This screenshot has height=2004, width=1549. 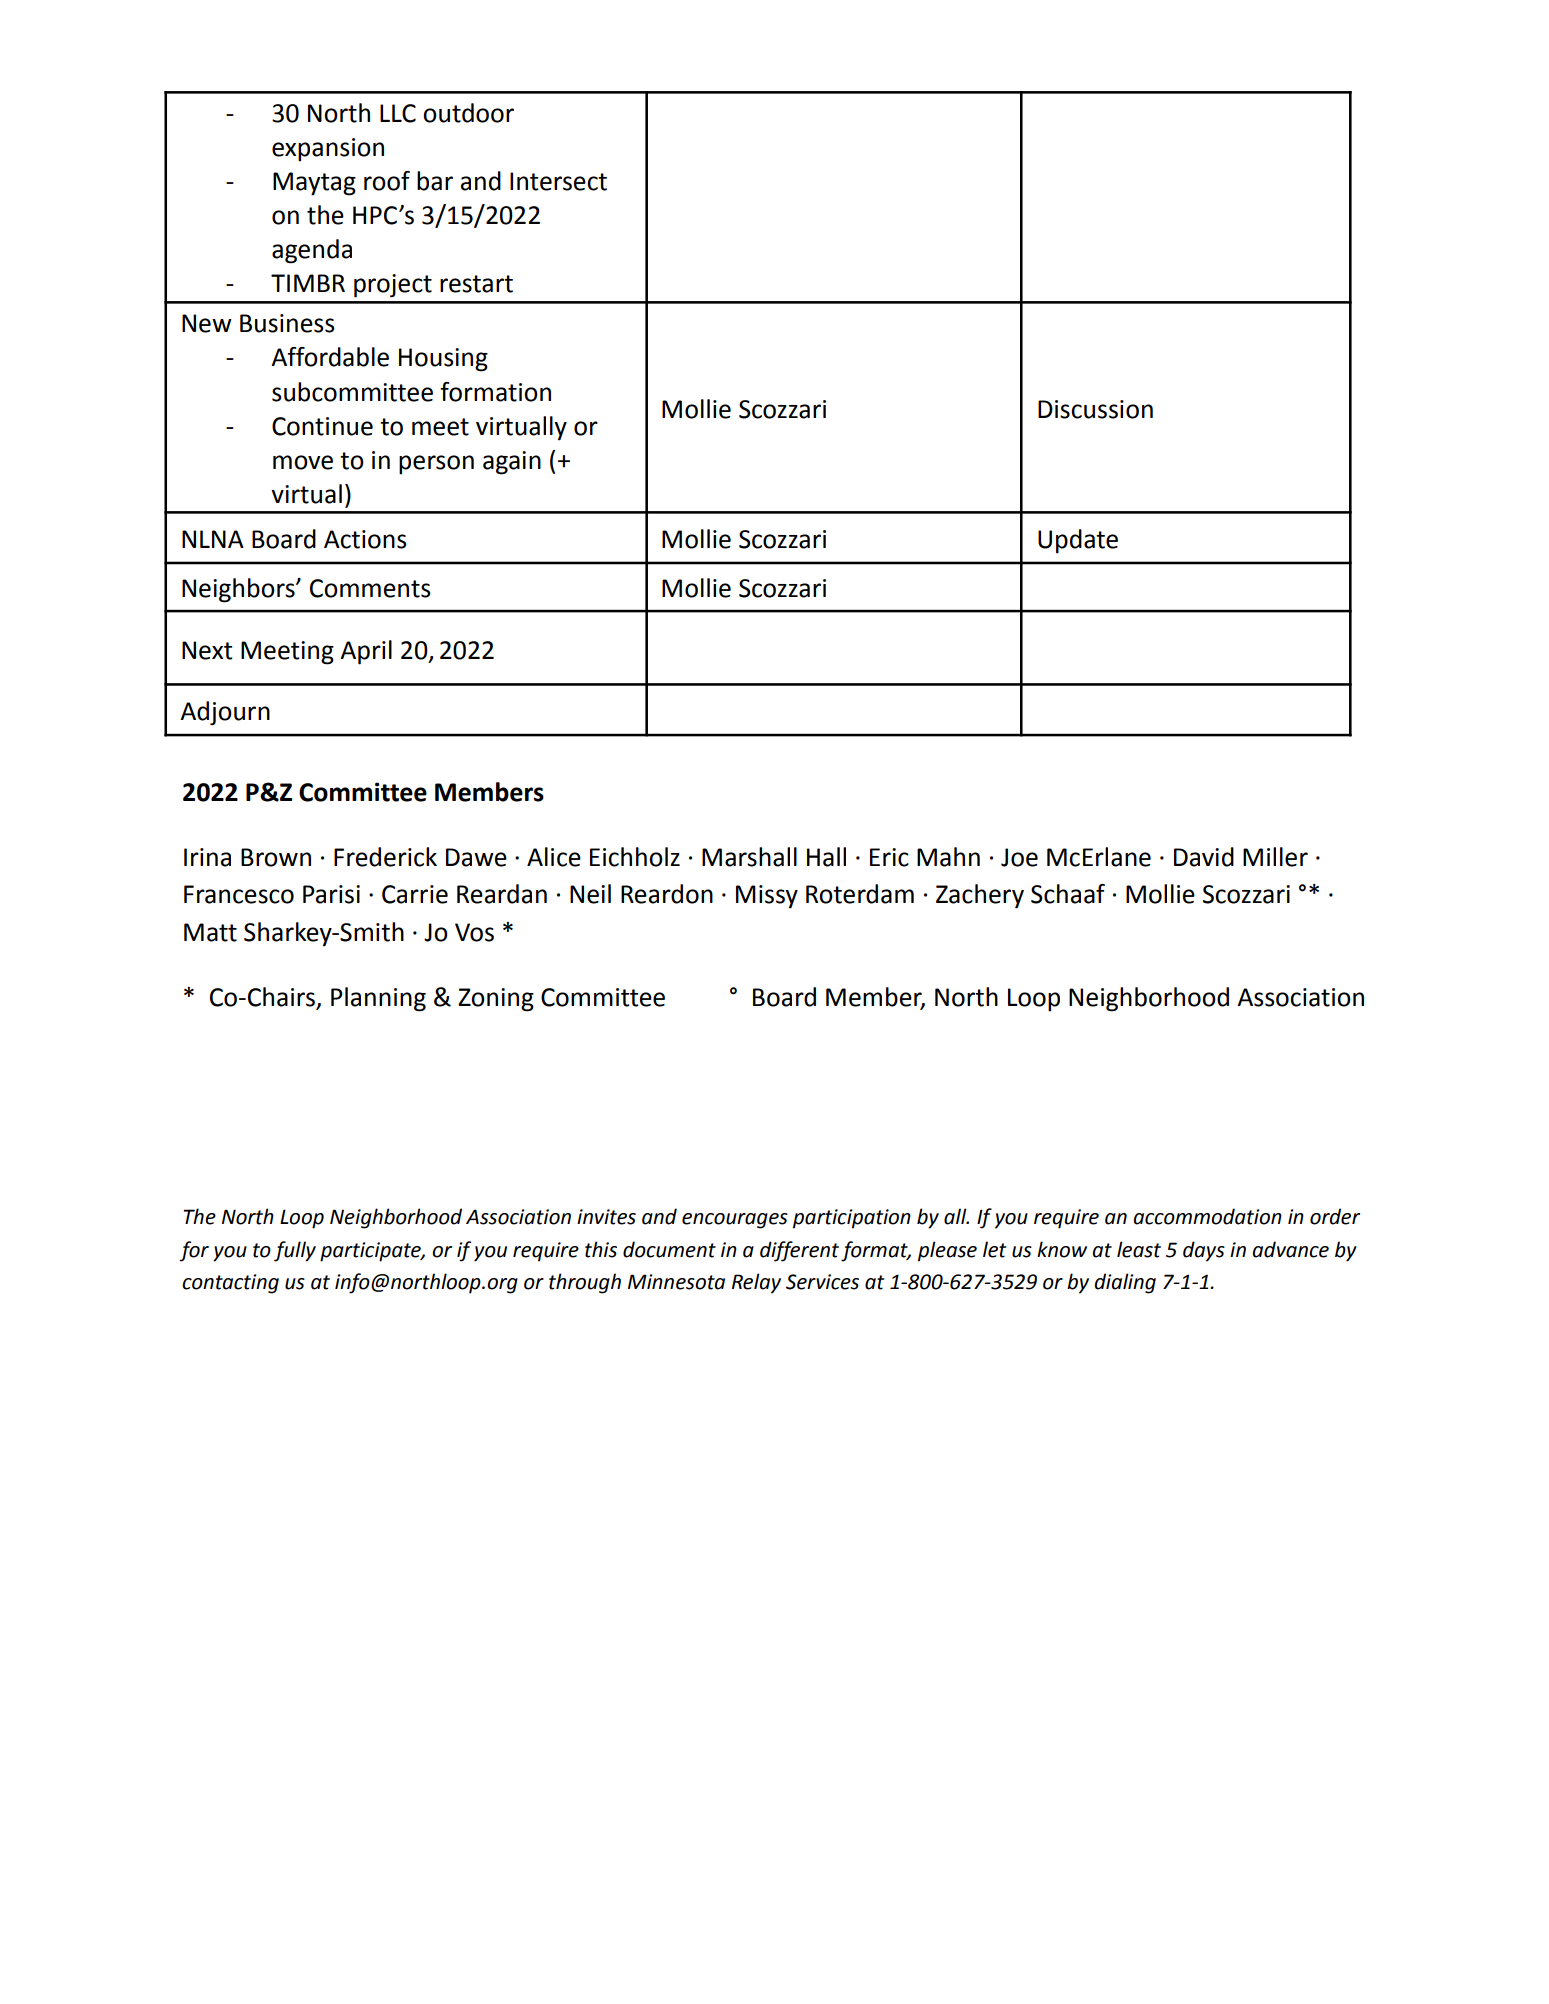 What do you see at coordinates (1204, 857) in the screenshot?
I see `David` at bounding box center [1204, 857].
